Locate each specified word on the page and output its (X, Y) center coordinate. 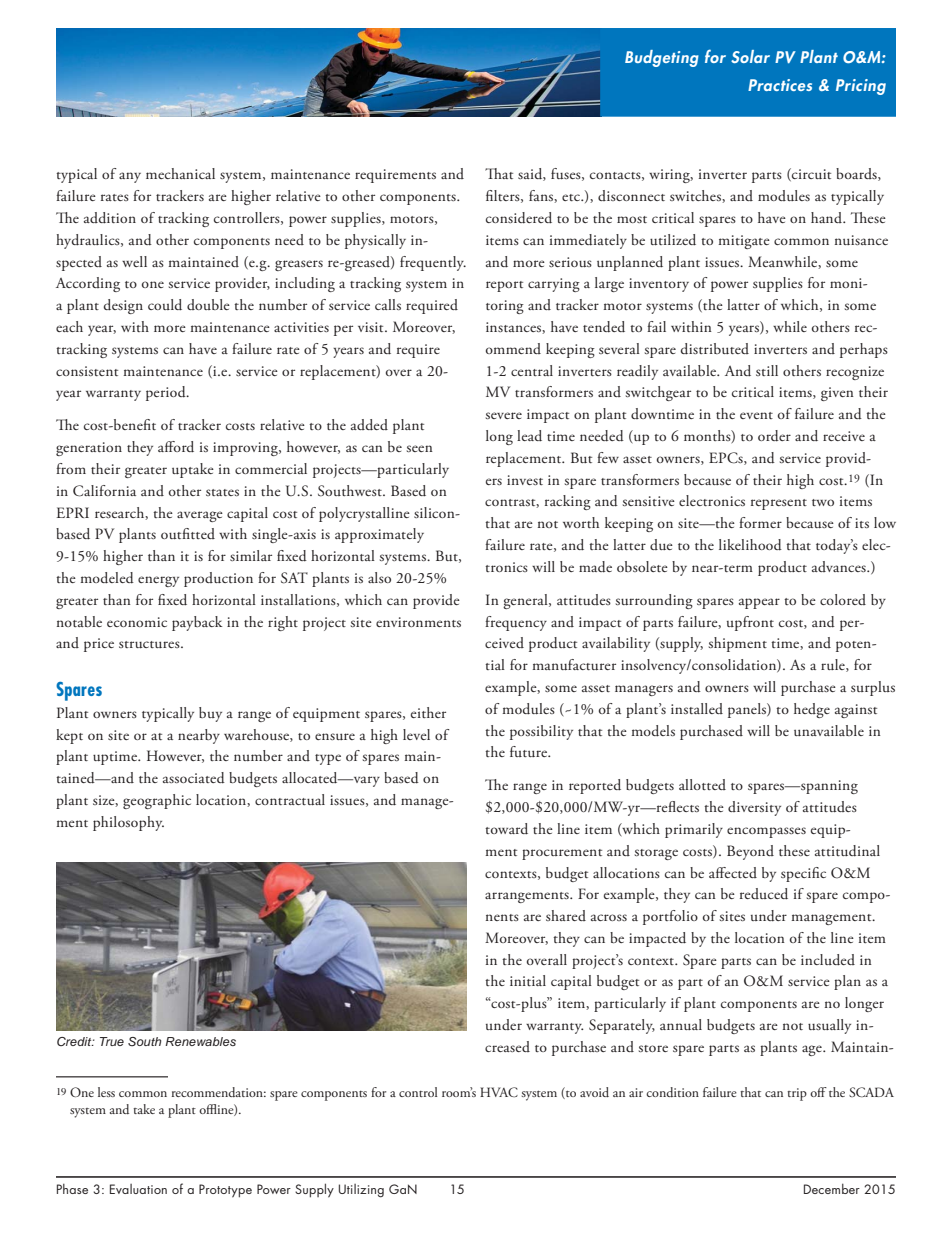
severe (504, 415)
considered (519, 218)
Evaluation (138, 1189)
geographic (157, 801)
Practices (780, 85)
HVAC (499, 1092)
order (774, 436)
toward (506, 829)
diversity (754, 808)
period (167, 393)
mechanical (180, 173)
